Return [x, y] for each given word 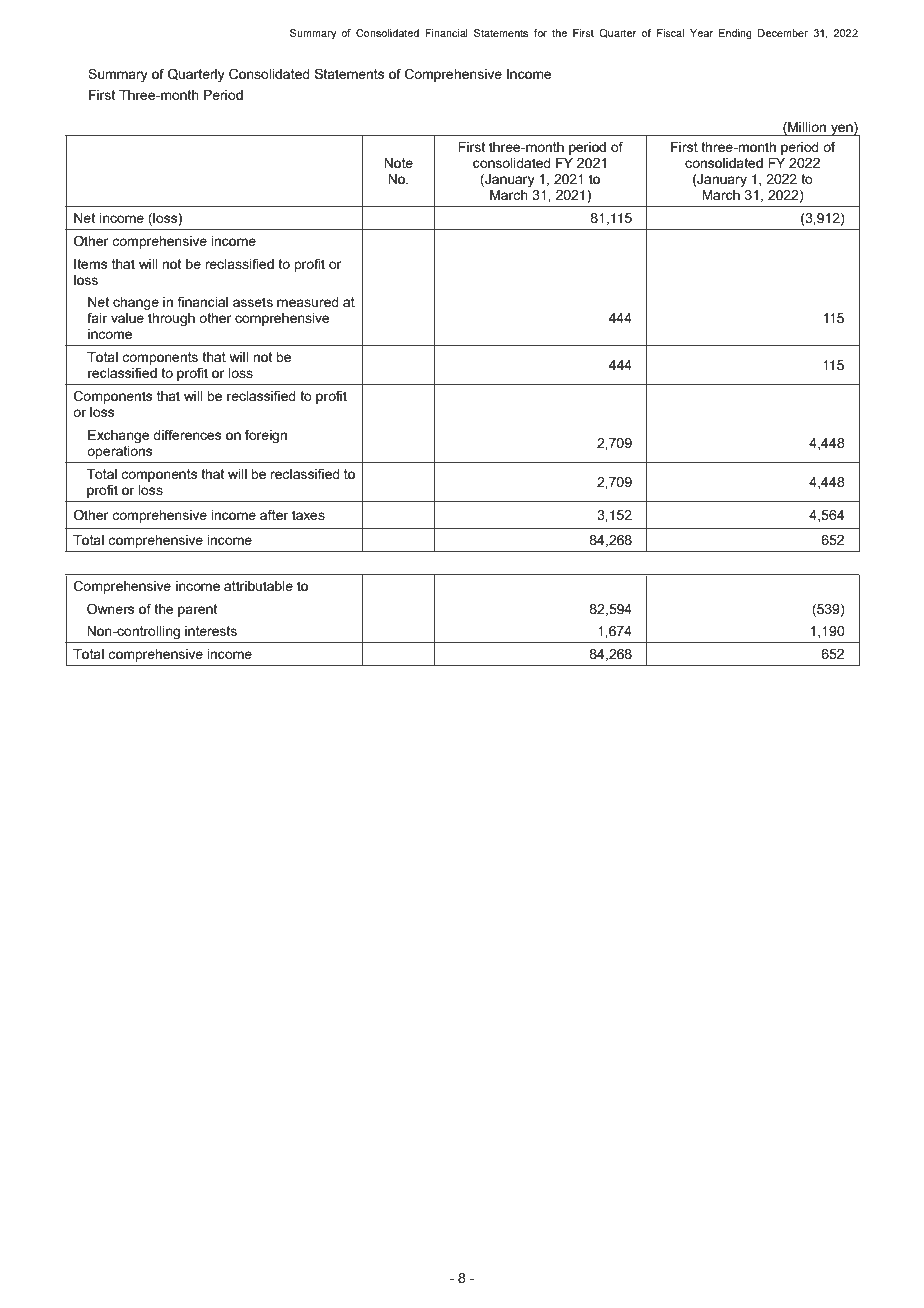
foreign [266, 436]
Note [398, 163]
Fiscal [670, 33]
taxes [308, 515]
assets [253, 302]
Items [91, 264]
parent [197, 610]
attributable [258, 586]
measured [308, 302]
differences [187, 434]
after [274, 514]
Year [701, 33]
